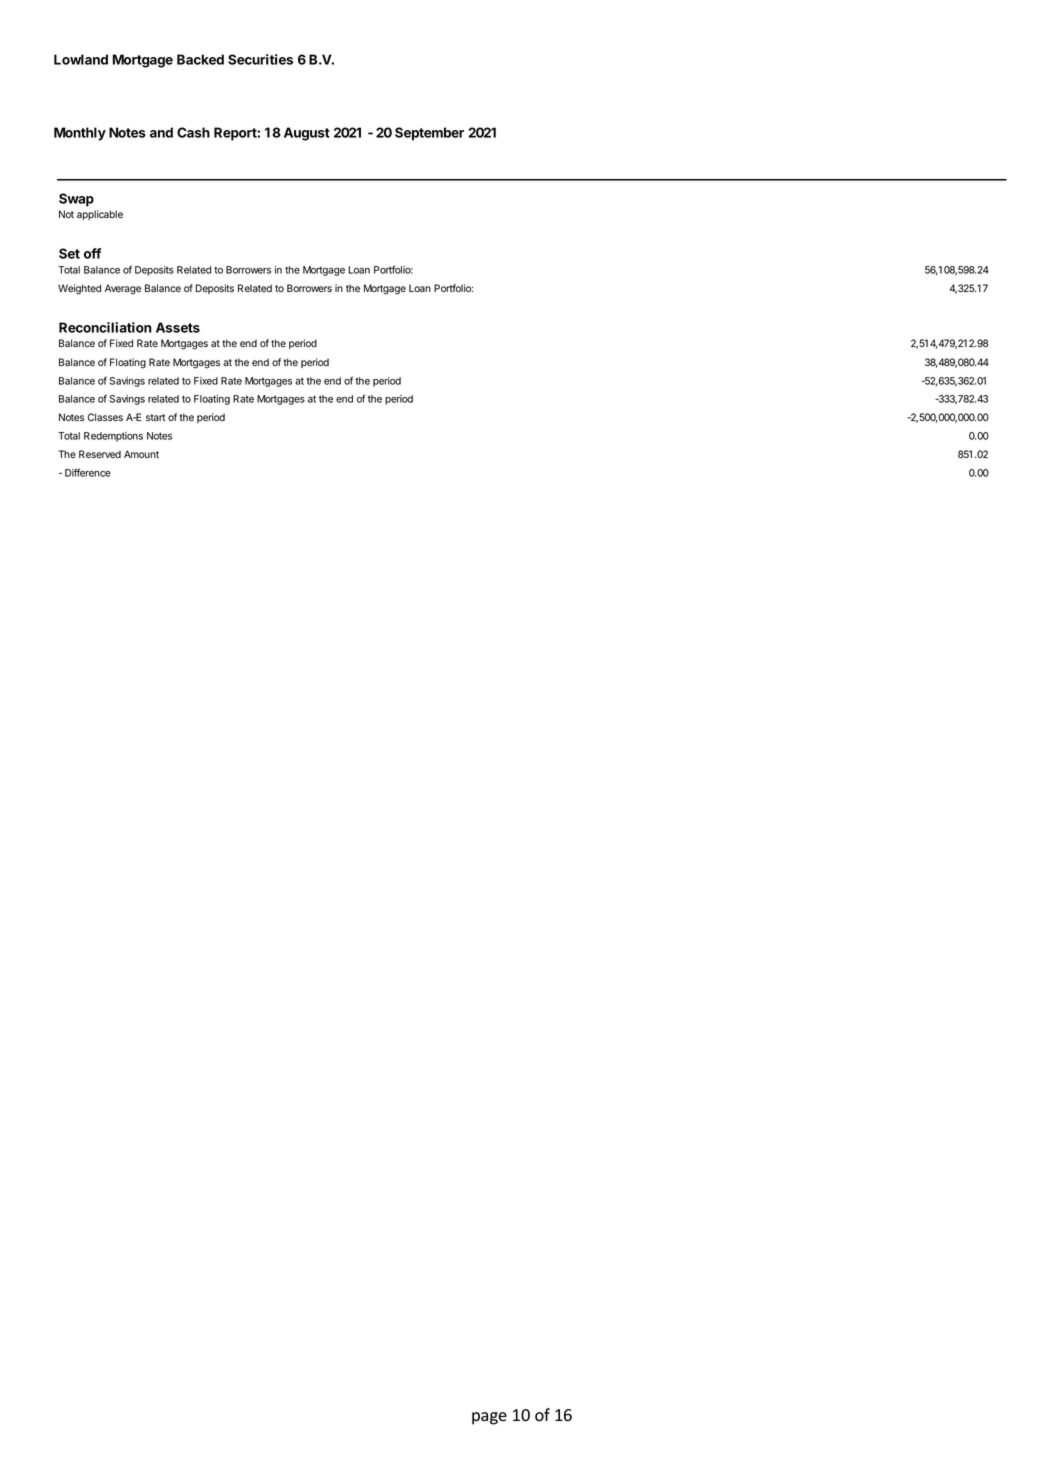 This screenshot has height=1479, width=1045. What do you see at coordinates (155, 417) in the screenshot?
I see `start` at bounding box center [155, 417].
